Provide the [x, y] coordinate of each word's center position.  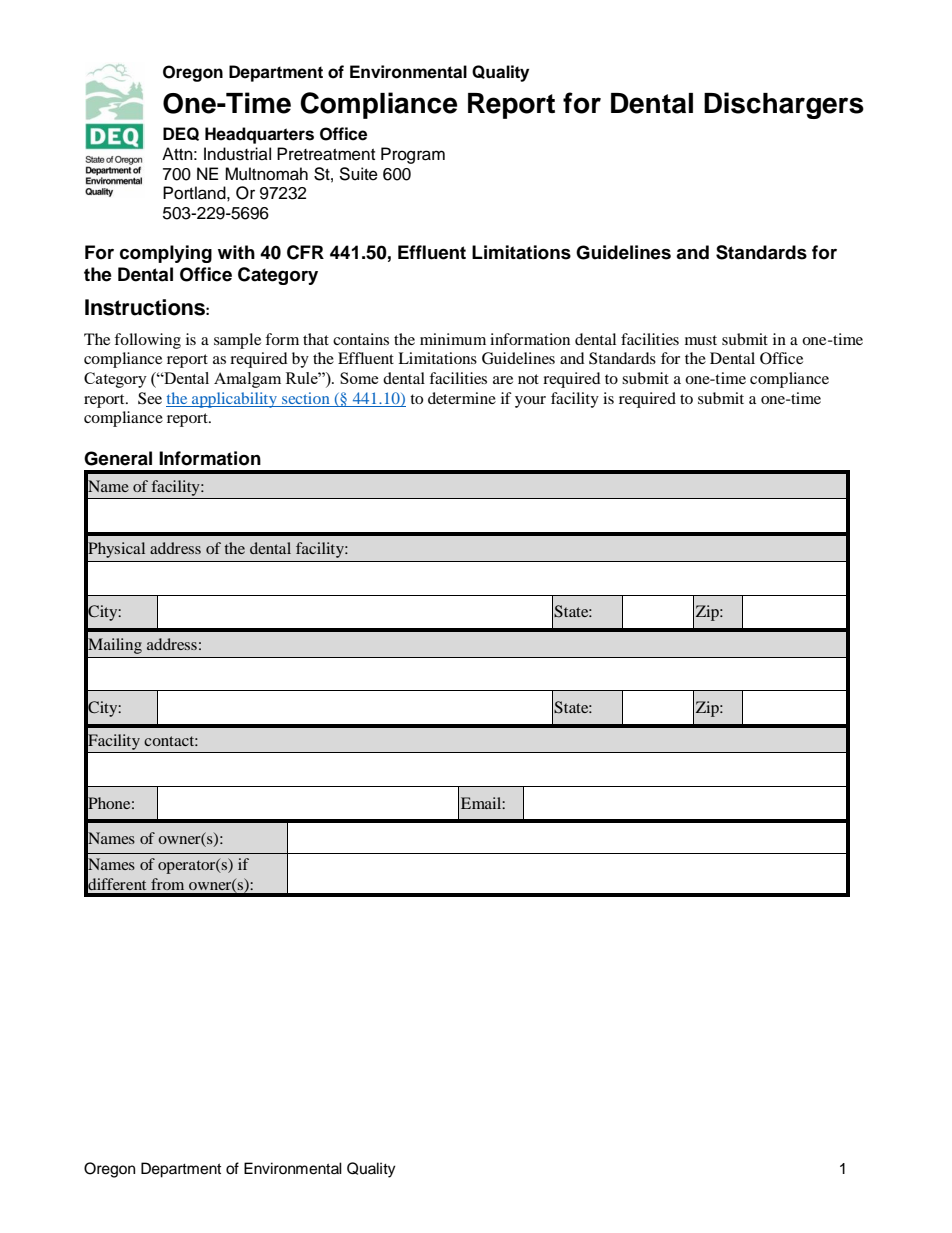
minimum [453, 339]
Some [359, 378]
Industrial [237, 154]
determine [462, 398]
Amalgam [247, 380]
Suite [358, 174]
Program [413, 155]
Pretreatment [326, 154]
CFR [305, 252]
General [118, 458]
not [528, 379]
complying [166, 254]
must [701, 340]
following [147, 341]
